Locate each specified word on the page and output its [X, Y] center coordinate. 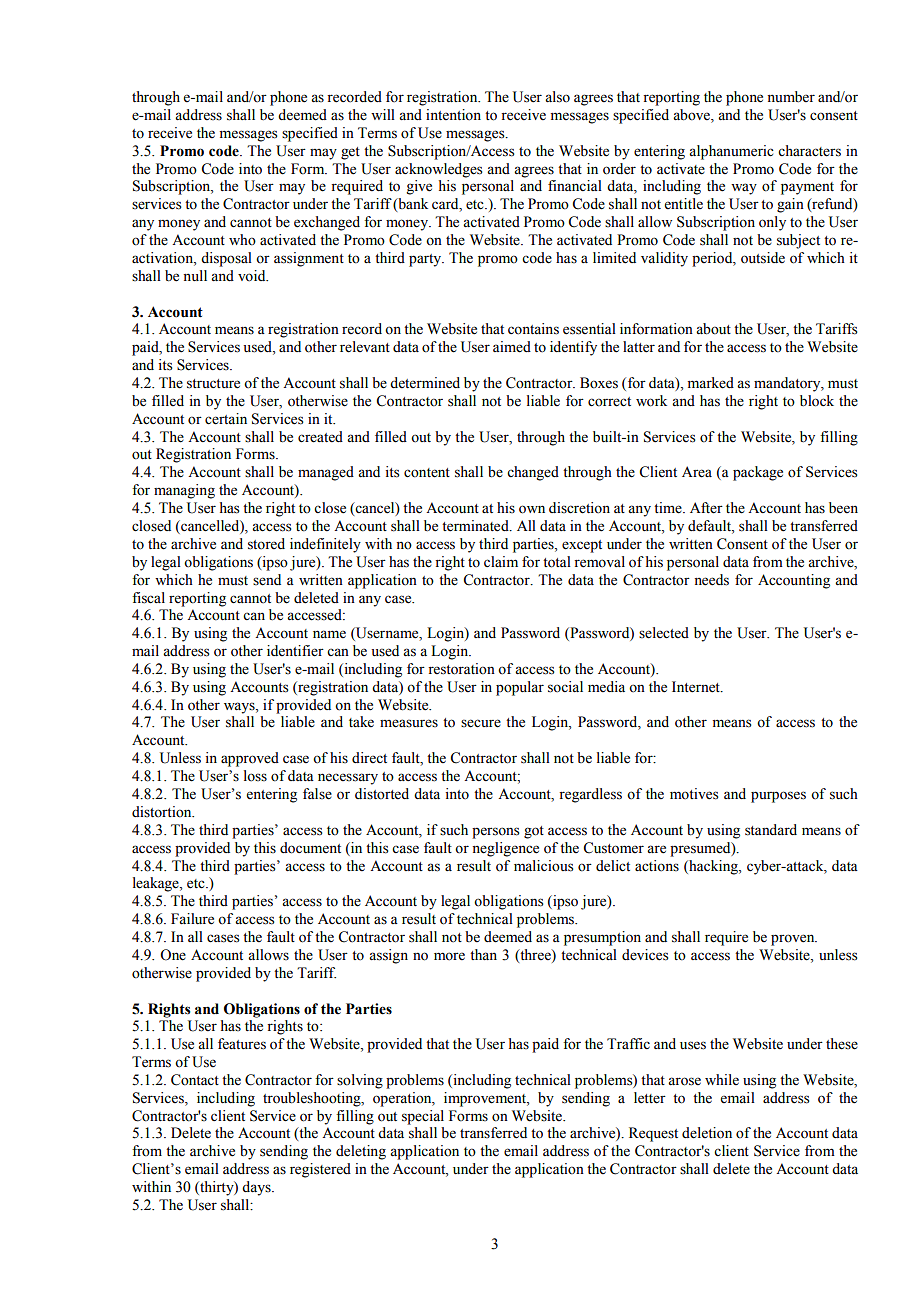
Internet [697, 687]
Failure [192, 919]
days [257, 1188]
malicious [544, 866]
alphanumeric [731, 152]
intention [453, 115]
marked [711, 383]
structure [213, 384]
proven [794, 940]
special [423, 1117]
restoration [461, 669]
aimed [512, 347]
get [350, 153]
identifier [295, 651]
